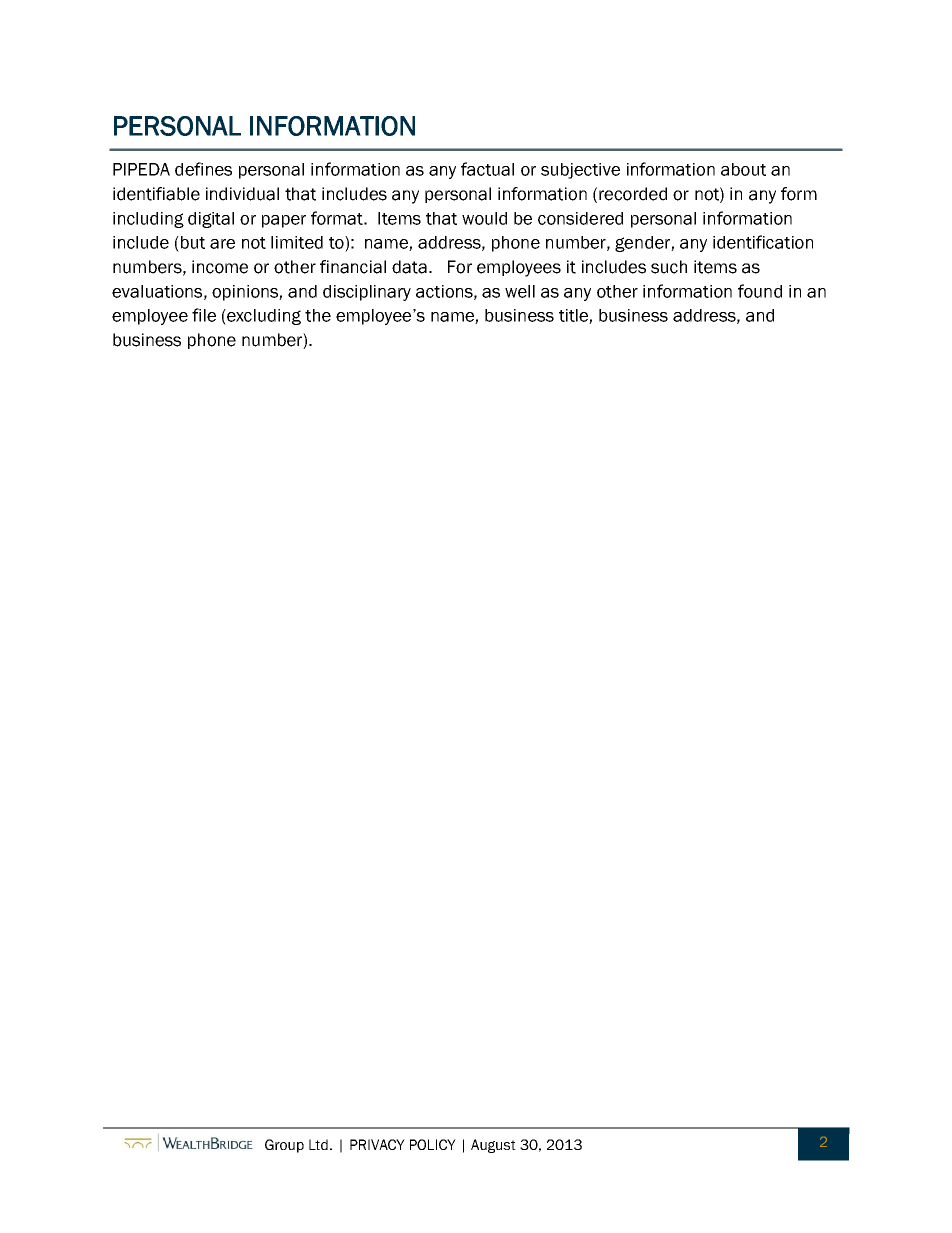 This page has width=952, height=1233. I want to click on Group, so click(284, 1146).
